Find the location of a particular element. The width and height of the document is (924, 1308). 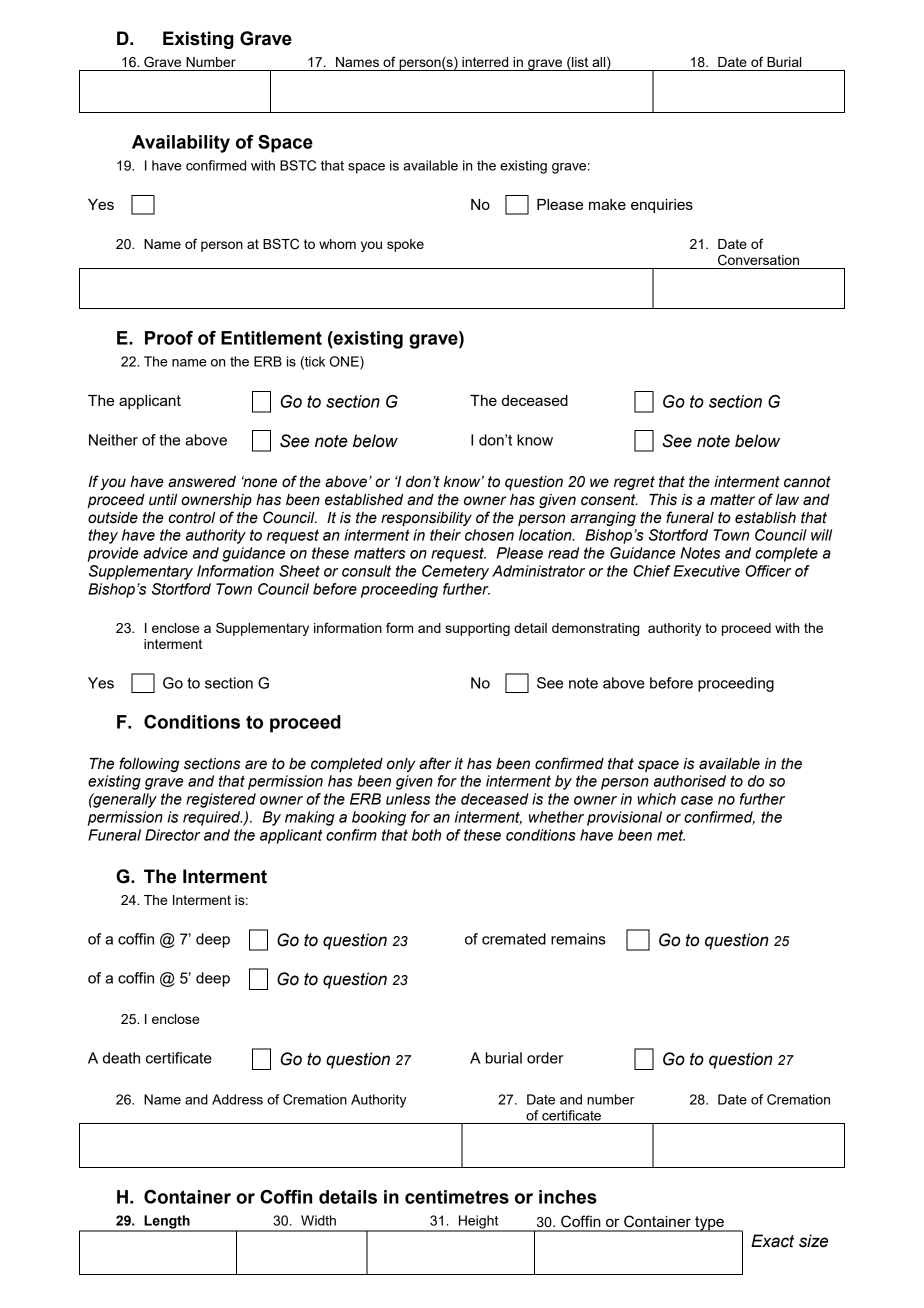

Director is located at coordinates (172, 835).
